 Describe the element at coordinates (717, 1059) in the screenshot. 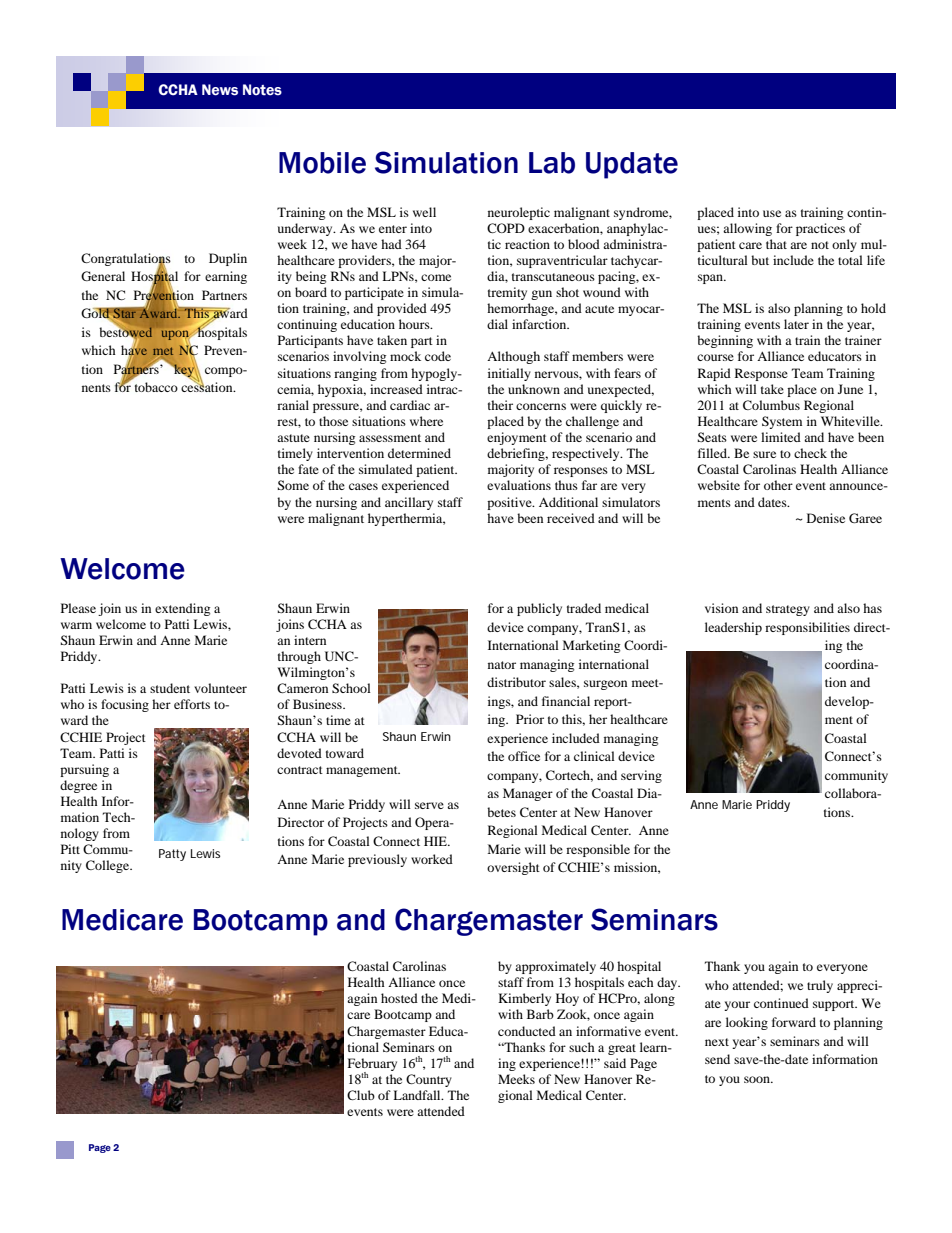

I see `send` at that location.
